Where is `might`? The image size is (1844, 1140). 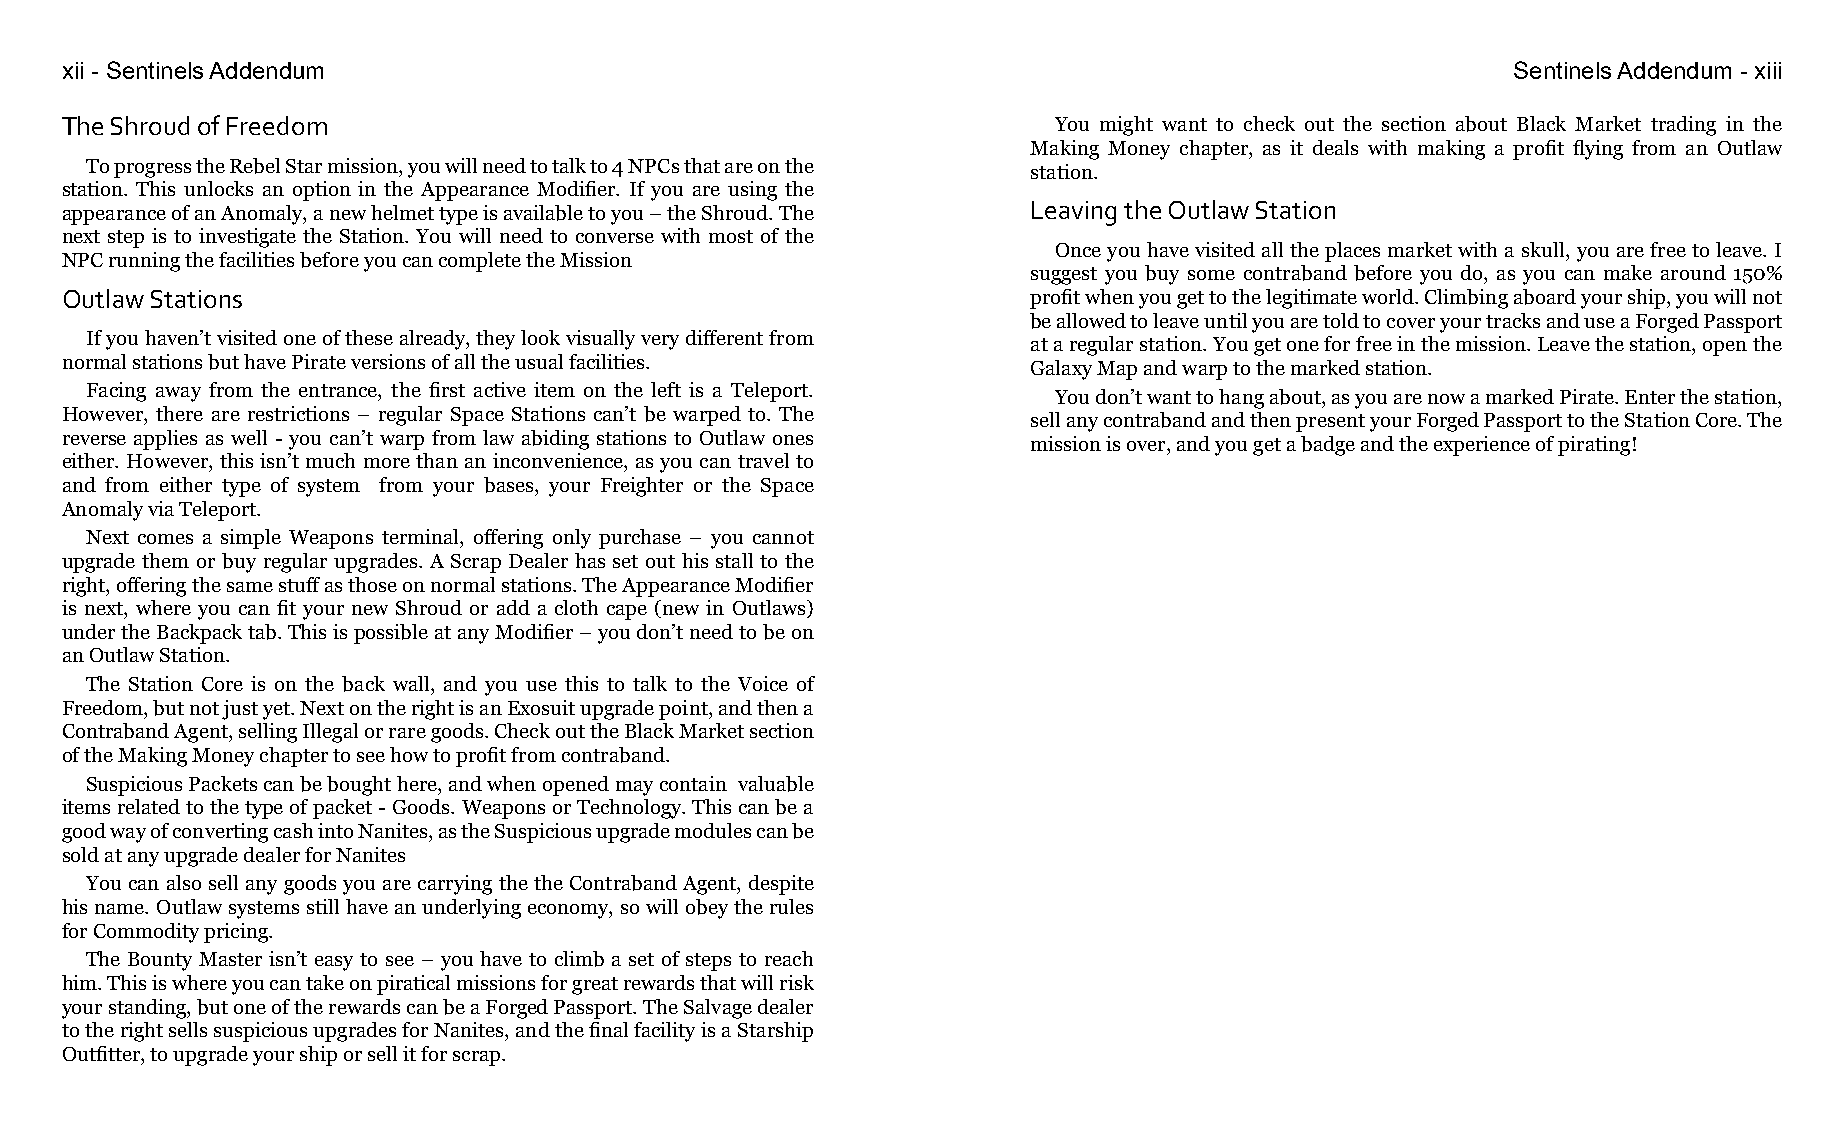 might is located at coordinates (1126, 126).
